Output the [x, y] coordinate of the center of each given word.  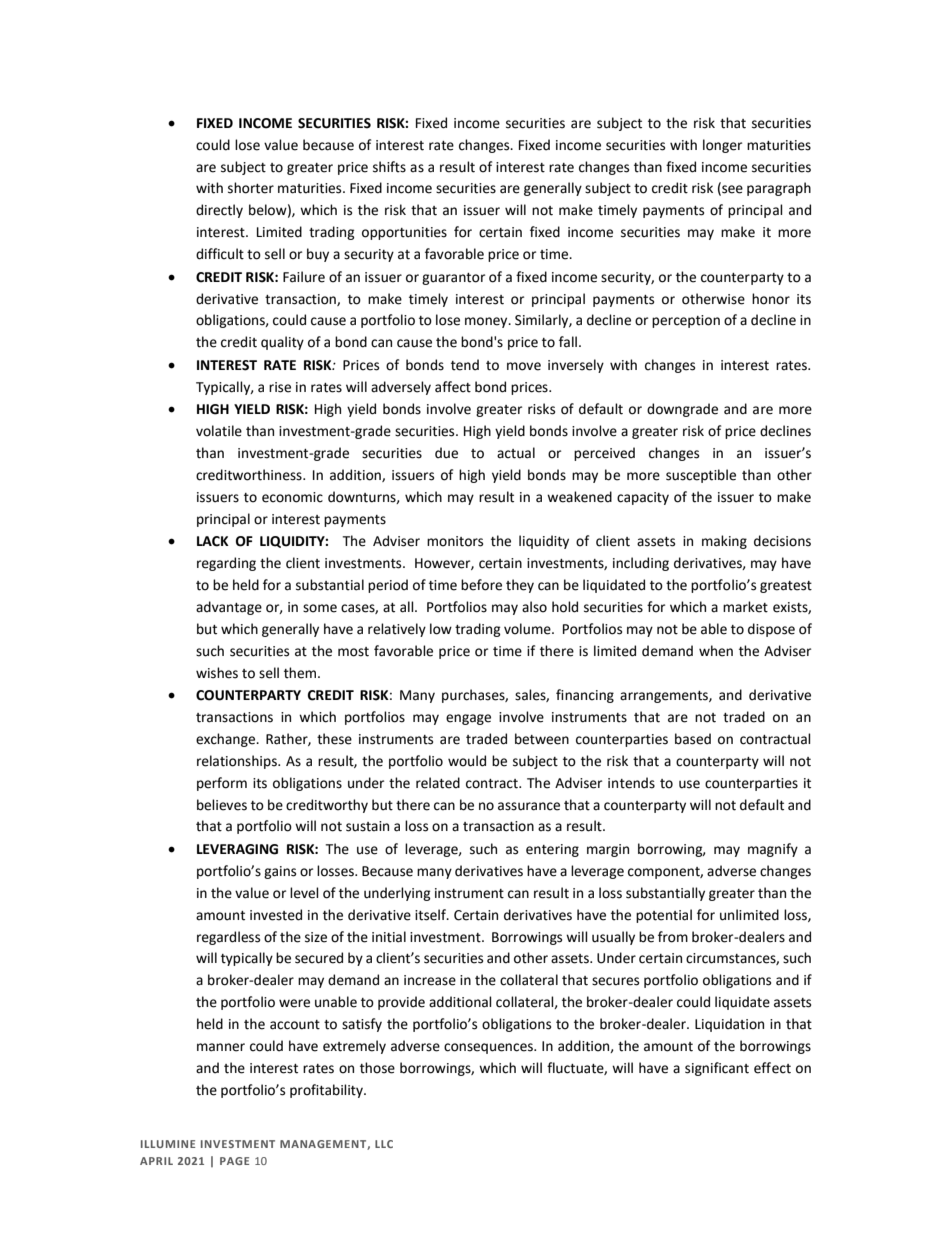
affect [453, 387]
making [724, 542]
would [467, 761]
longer [722, 146]
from [673, 937]
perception [686, 321]
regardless [228, 938]
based [693, 739]
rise [280, 387]
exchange [227, 740]
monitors [455, 541]
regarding [226, 564]
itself [431, 915]
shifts [389, 167]
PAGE [234, 1161]
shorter [251, 188]
